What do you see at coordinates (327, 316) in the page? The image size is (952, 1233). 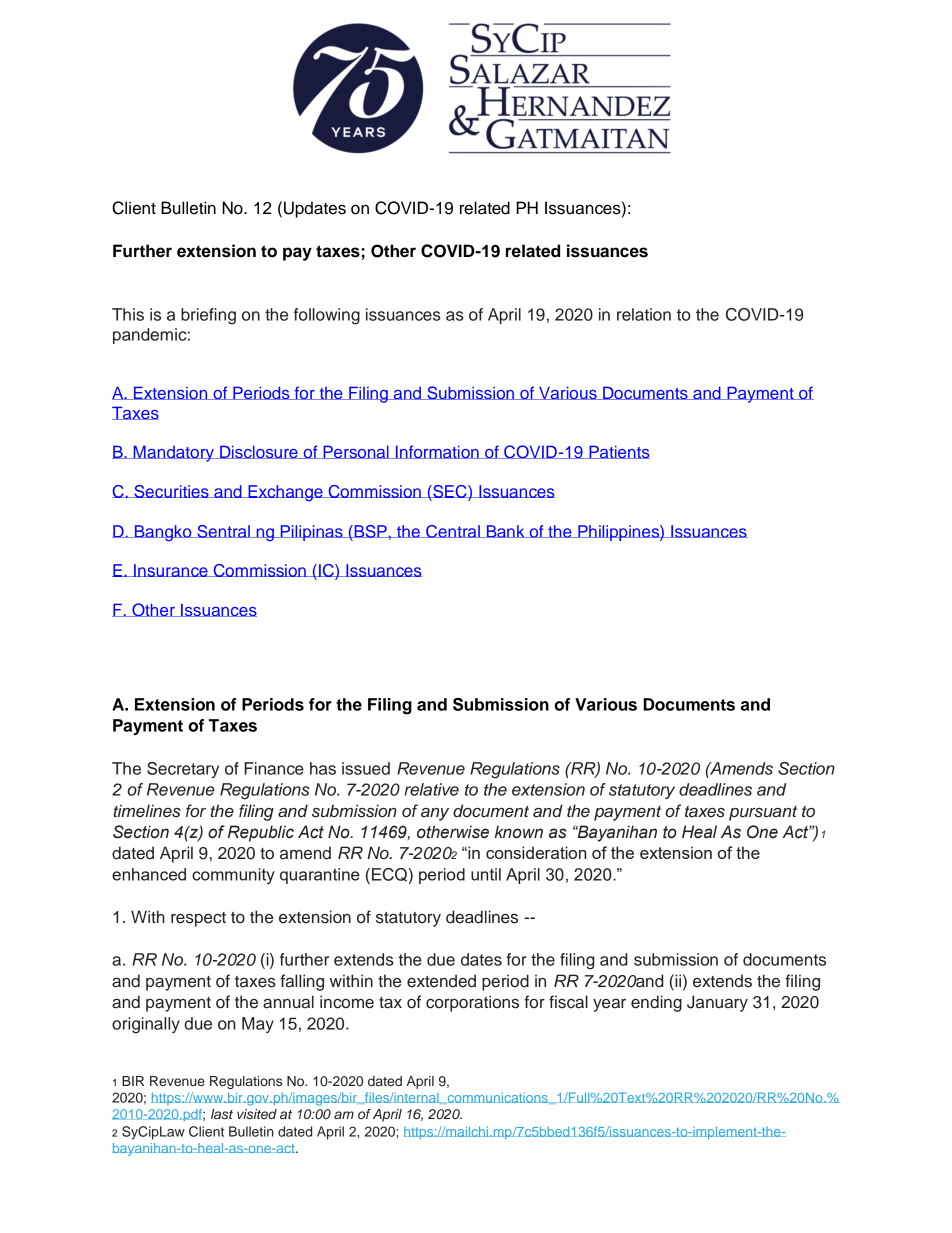 I see `following` at bounding box center [327, 316].
